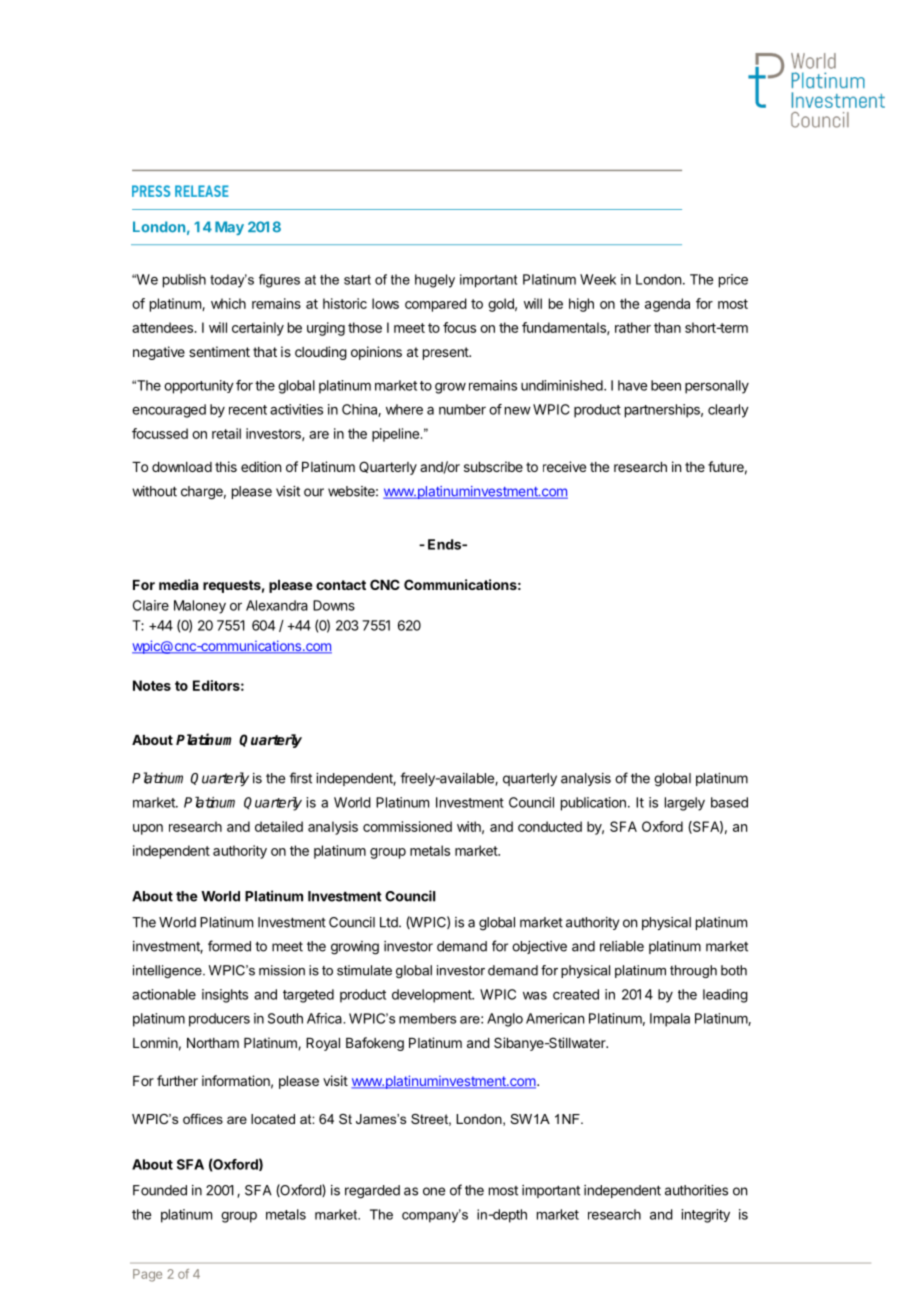  Describe the element at coordinates (666, 385) in the document. I see `been` at that location.
